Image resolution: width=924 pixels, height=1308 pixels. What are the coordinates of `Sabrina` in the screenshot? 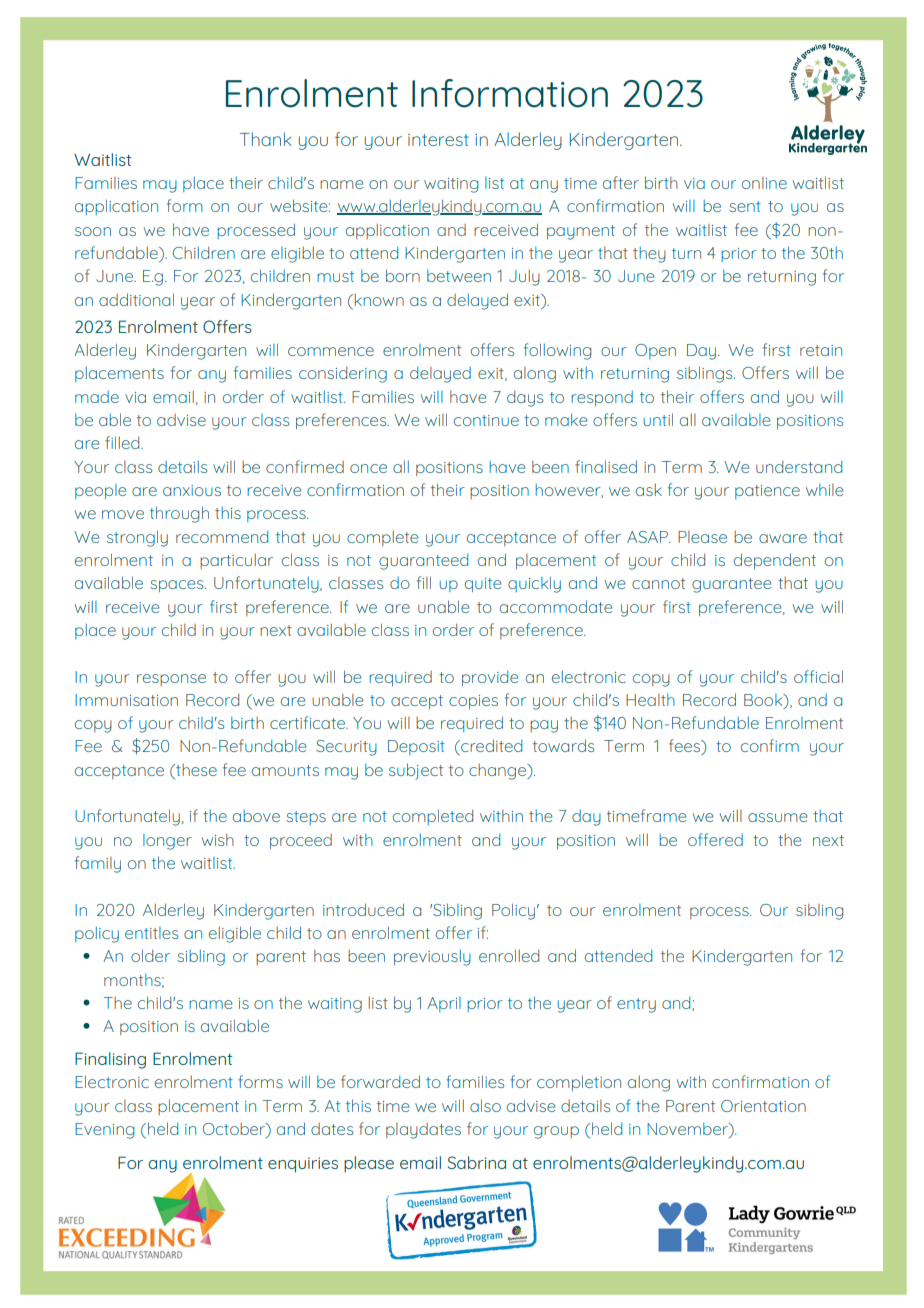 It's located at (477, 1162).
